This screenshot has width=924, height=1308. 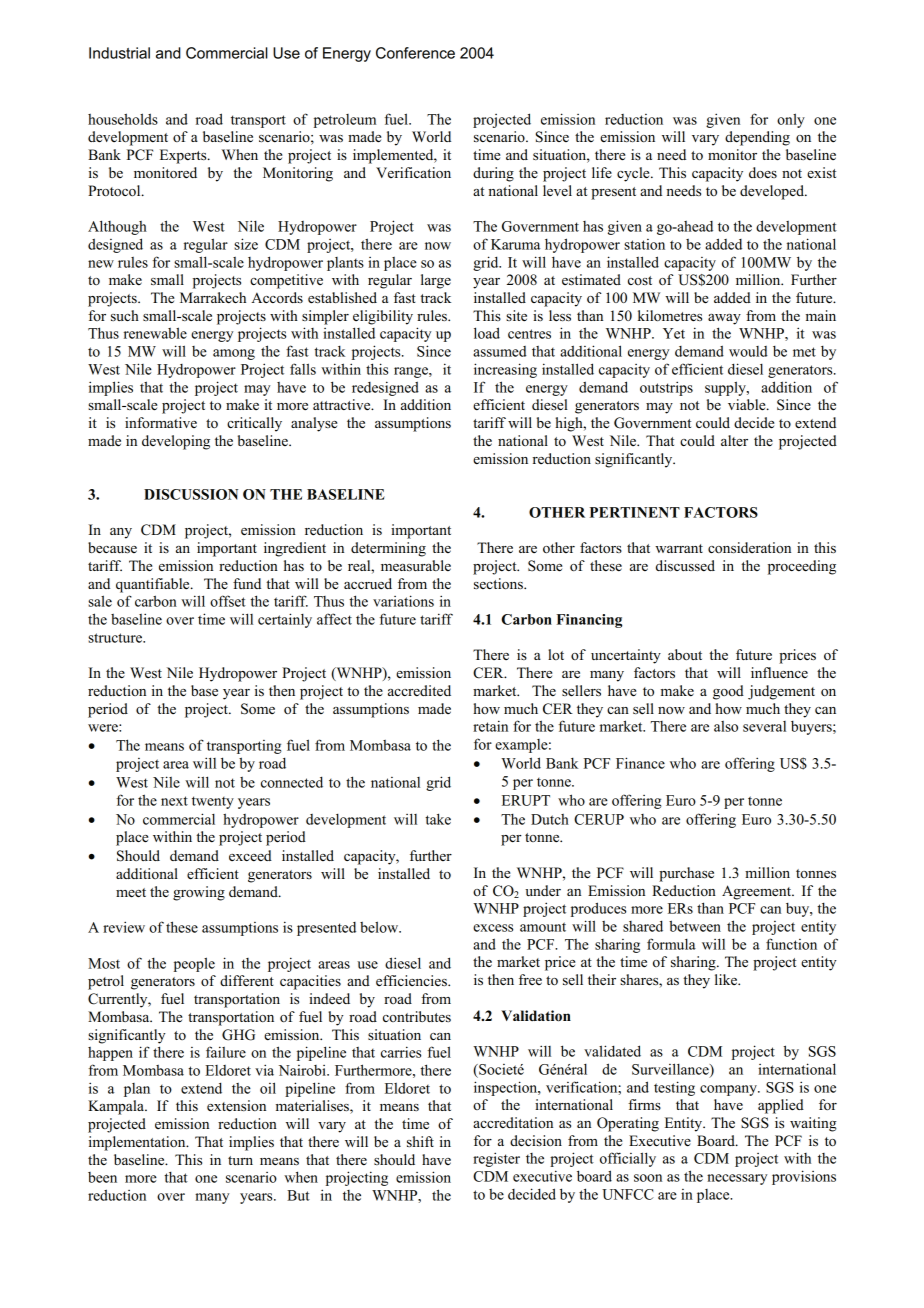 What do you see at coordinates (138, 1143) in the screenshot?
I see `implementation` at bounding box center [138, 1143].
